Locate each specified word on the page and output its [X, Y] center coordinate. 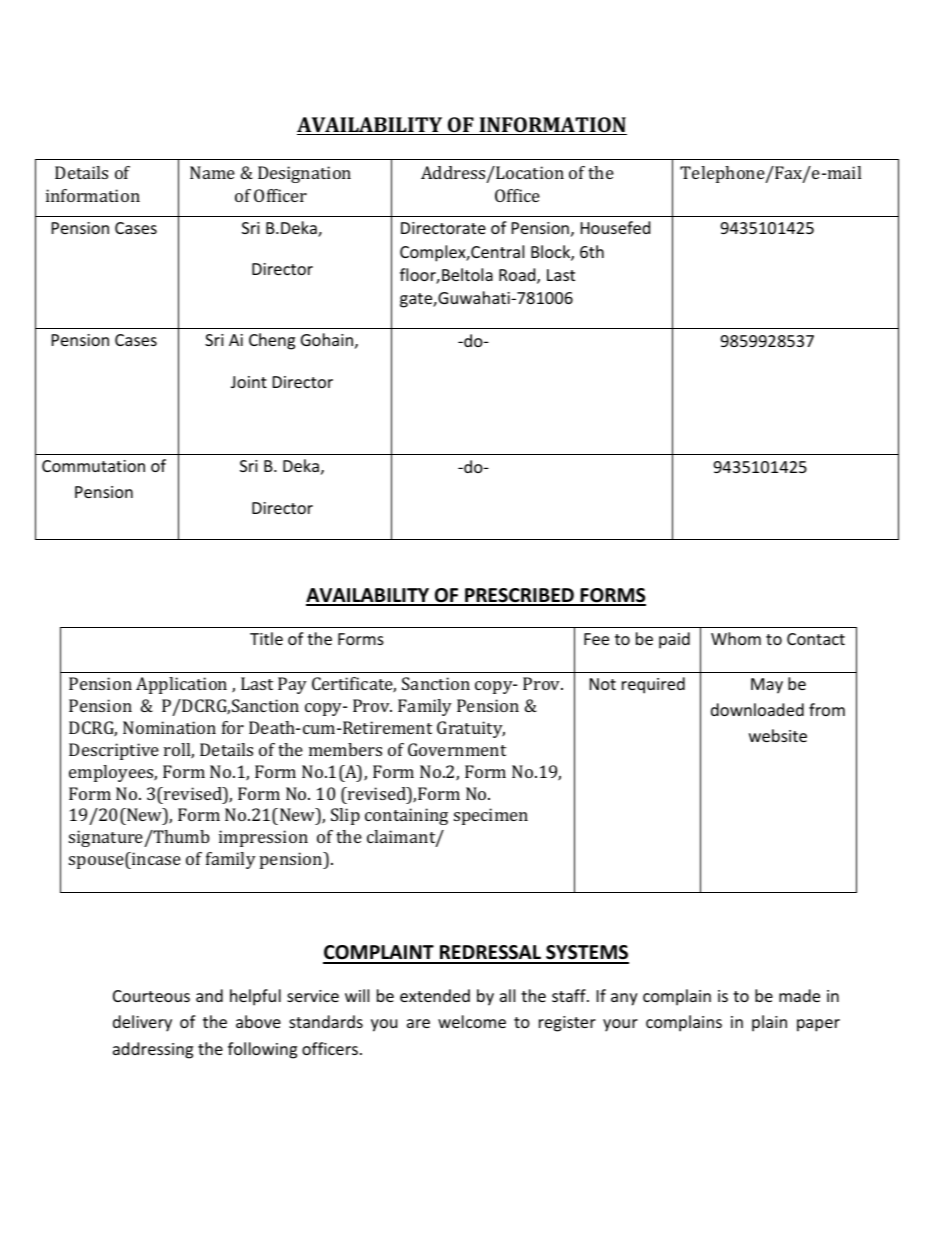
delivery [142, 1023]
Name [212, 172]
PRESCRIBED [519, 596]
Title [266, 638]
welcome [472, 1021]
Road [518, 276]
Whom [736, 638]
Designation [304, 174]
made [799, 995]
